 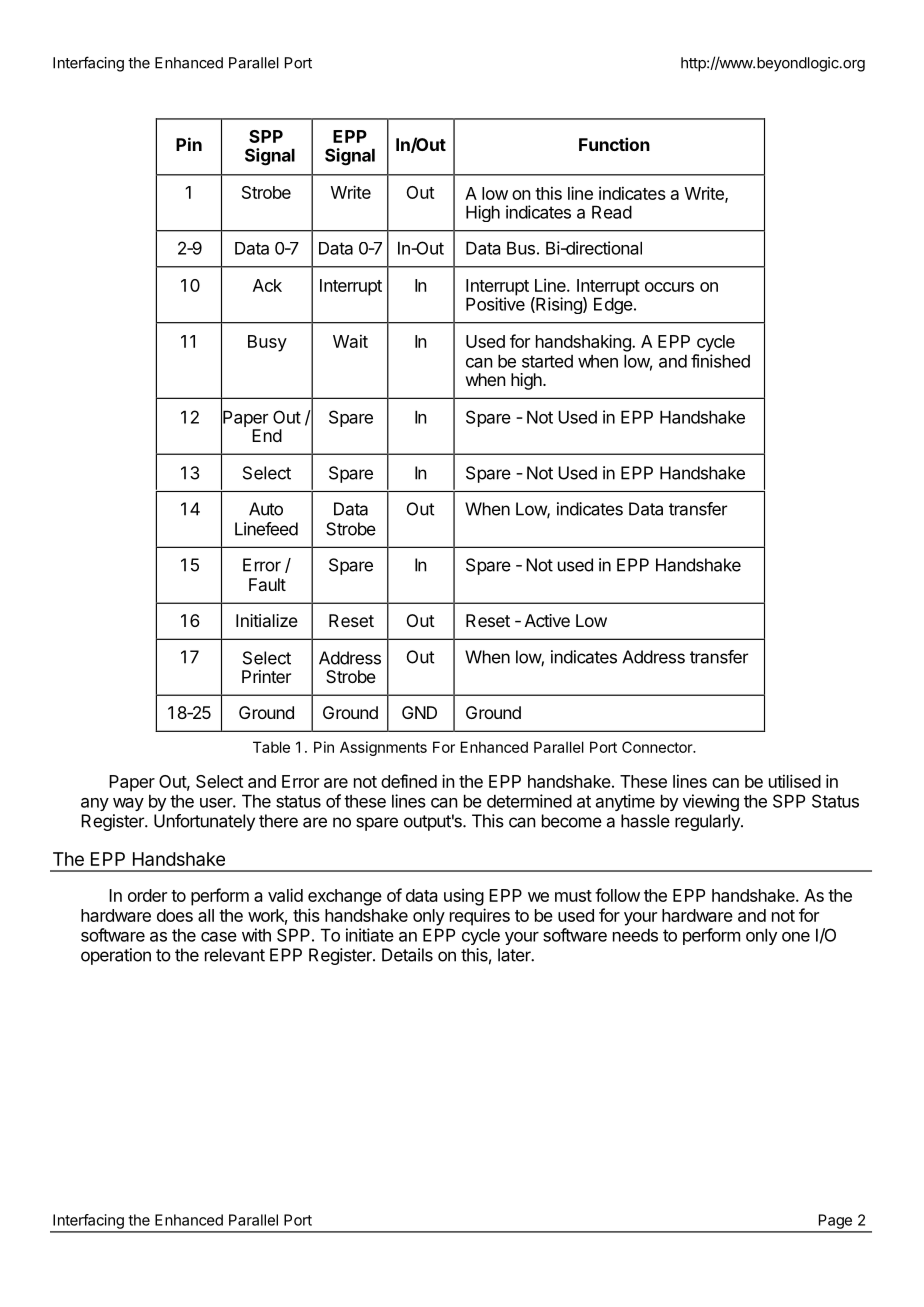 What do you see at coordinates (614, 144) in the page?
I see `Function` at bounding box center [614, 144].
